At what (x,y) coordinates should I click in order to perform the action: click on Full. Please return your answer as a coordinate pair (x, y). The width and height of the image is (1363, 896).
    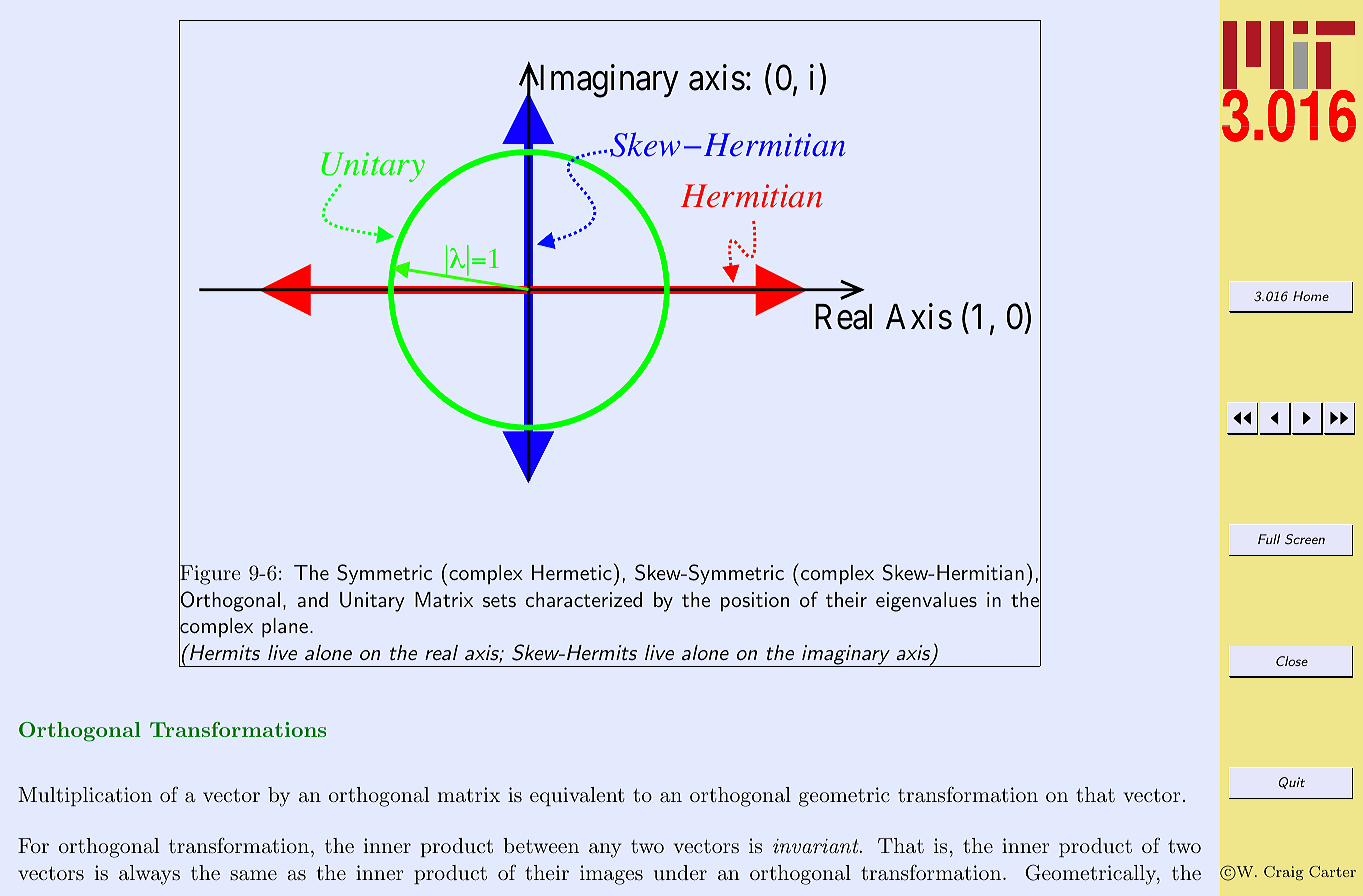
    Looking at the image, I should click on (1269, 539).
